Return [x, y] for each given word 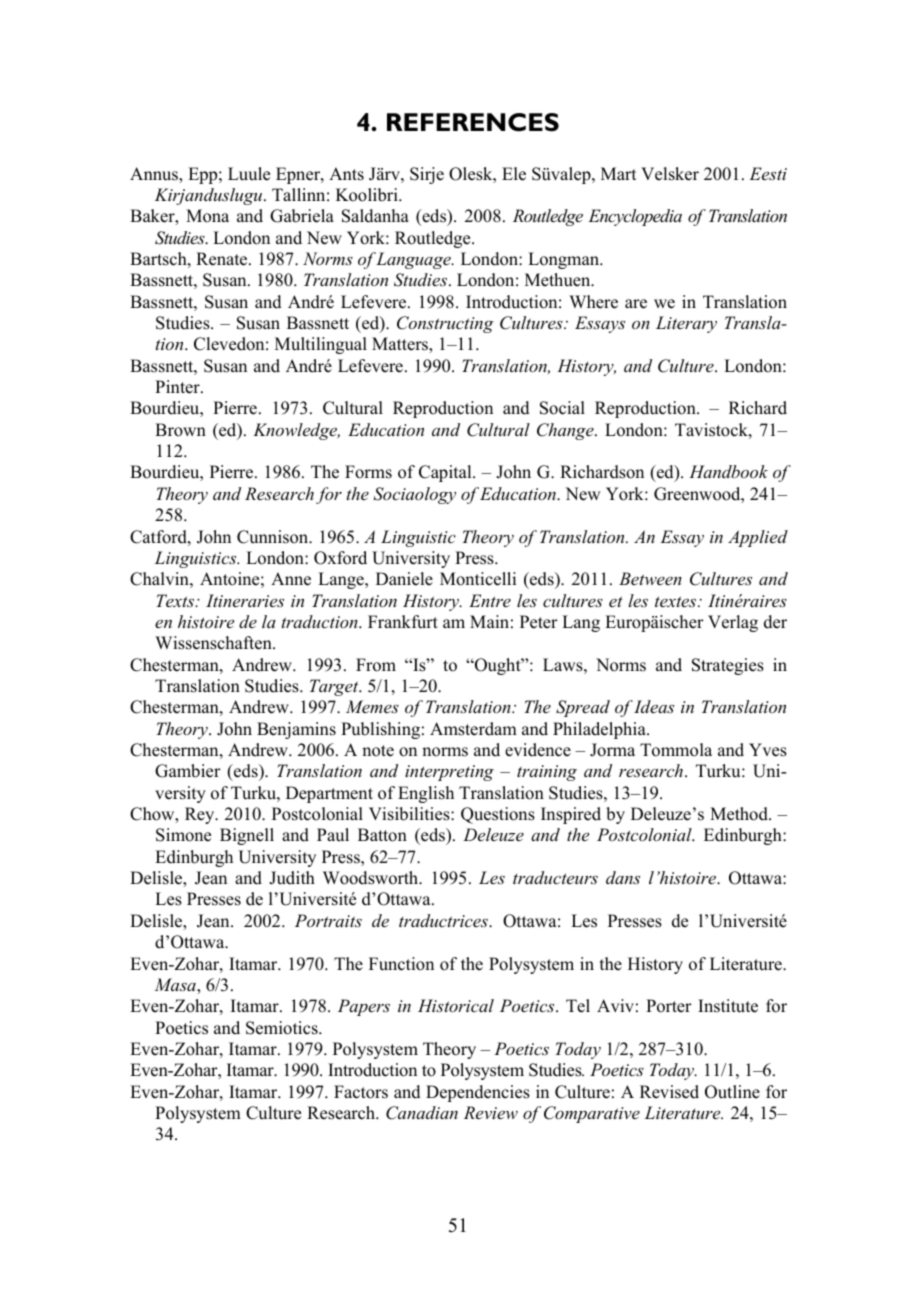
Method [740, 814]
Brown [180, 430]
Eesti [768, 173]
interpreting [449, 773]
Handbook [728, 471]
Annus [155, 175]
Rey [201, 815]
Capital [446, 473]
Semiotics [283, 1028]
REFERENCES [473, 122]
